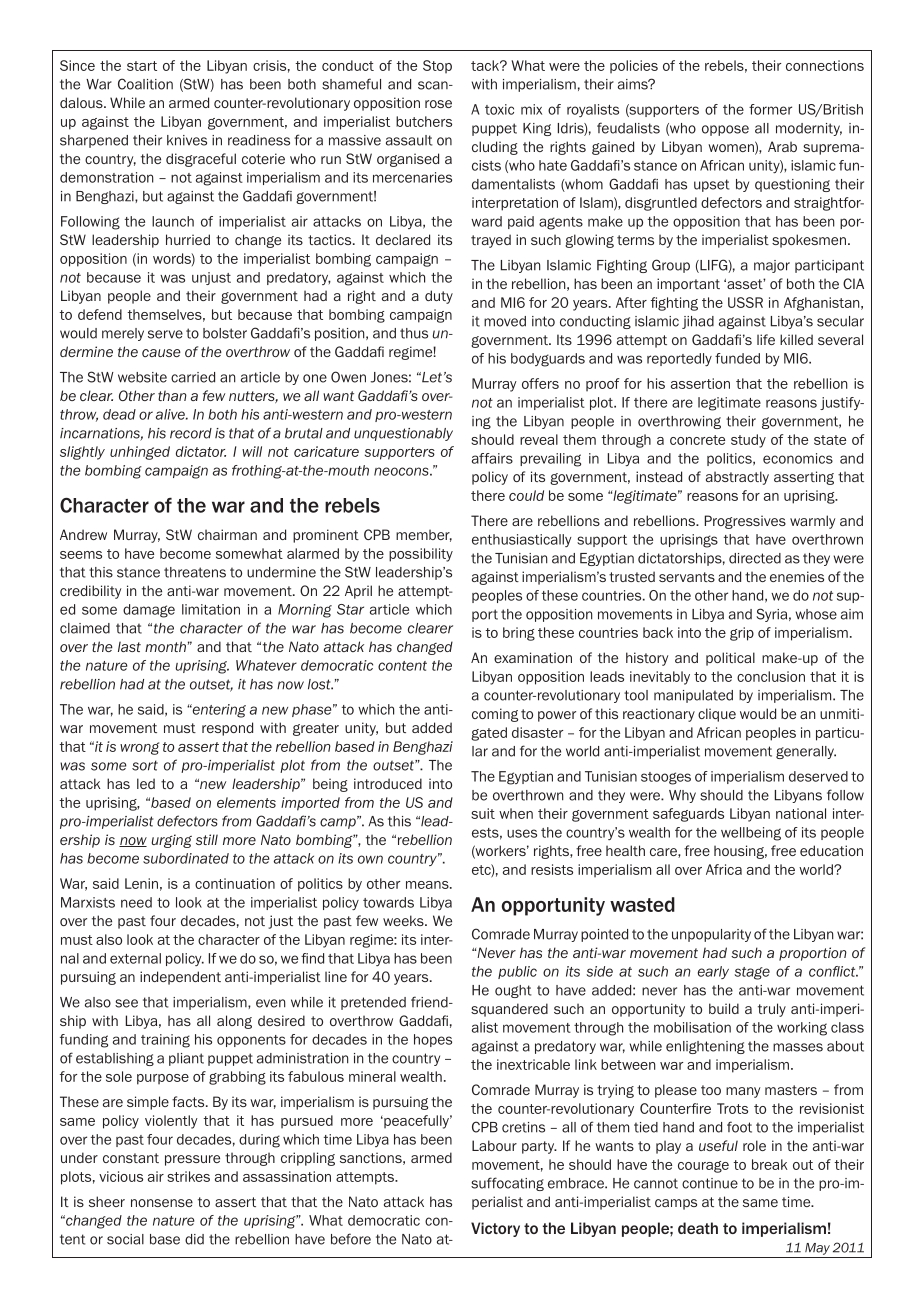  I want to click on rose, so click(438, 104).
